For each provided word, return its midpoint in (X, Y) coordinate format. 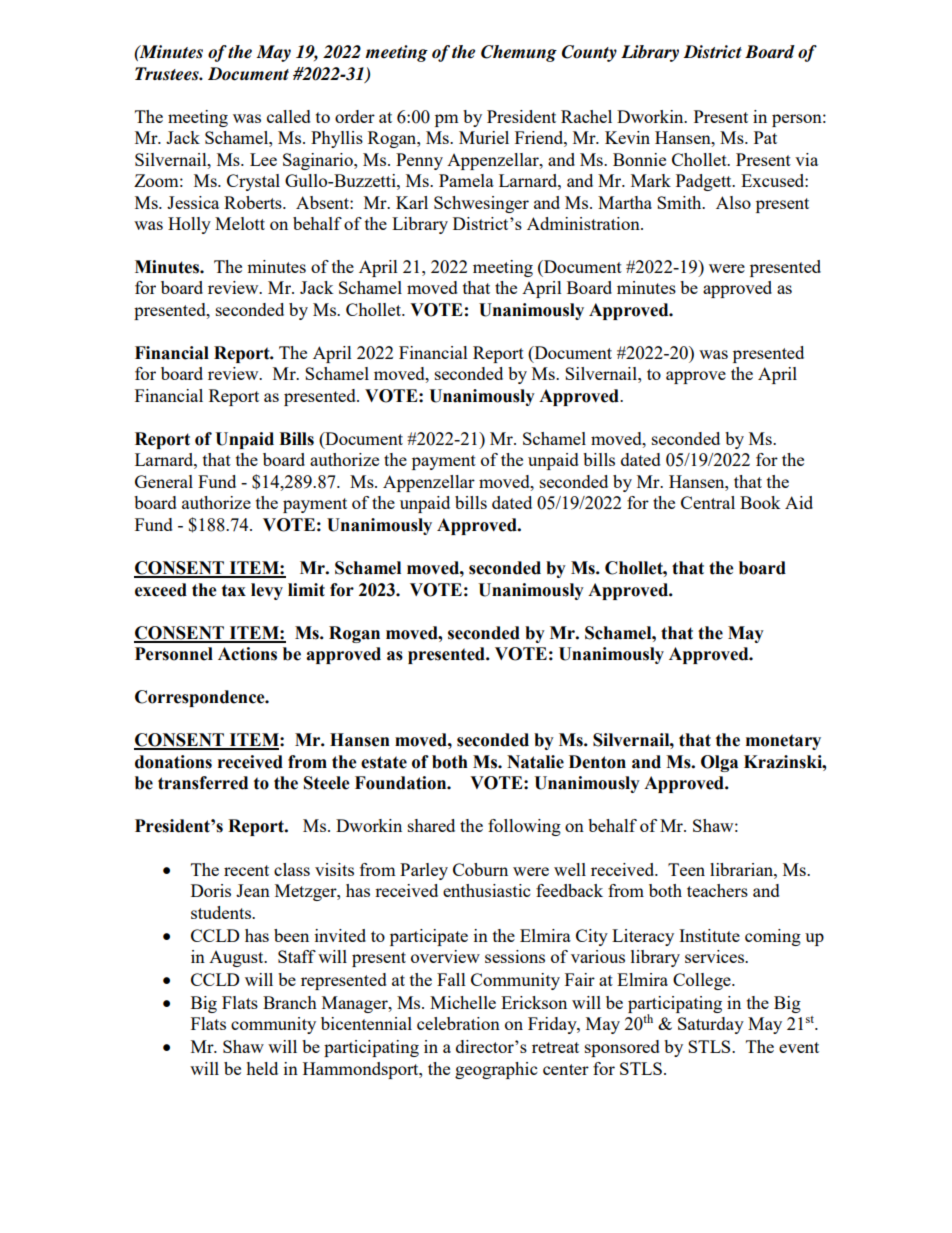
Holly (189, 225)
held (262, 1068)
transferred (203, 783)
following (524, 827)
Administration (584, 223)
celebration (458, 1023)
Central (708, 502)
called (289, 116)
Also (733, 202)
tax (234, 590)
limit (306, 590)
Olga (719, 763)
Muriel (484, 137)
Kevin (627, 137)
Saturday (711, 1025)
